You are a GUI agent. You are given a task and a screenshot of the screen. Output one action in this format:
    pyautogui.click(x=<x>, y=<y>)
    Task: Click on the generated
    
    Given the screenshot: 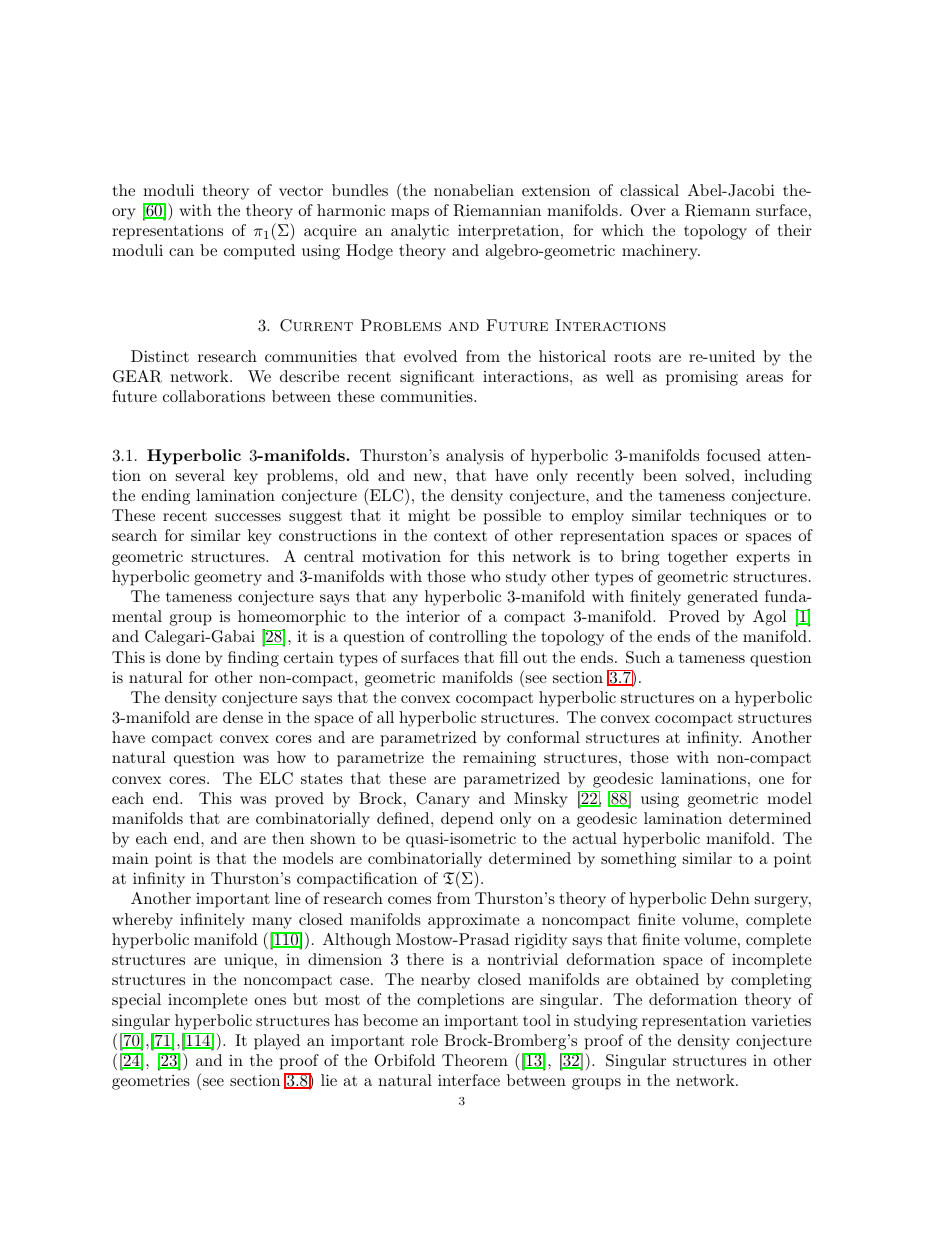 What is the action you would take?
    pyautogui.click(x=722, y=598)
